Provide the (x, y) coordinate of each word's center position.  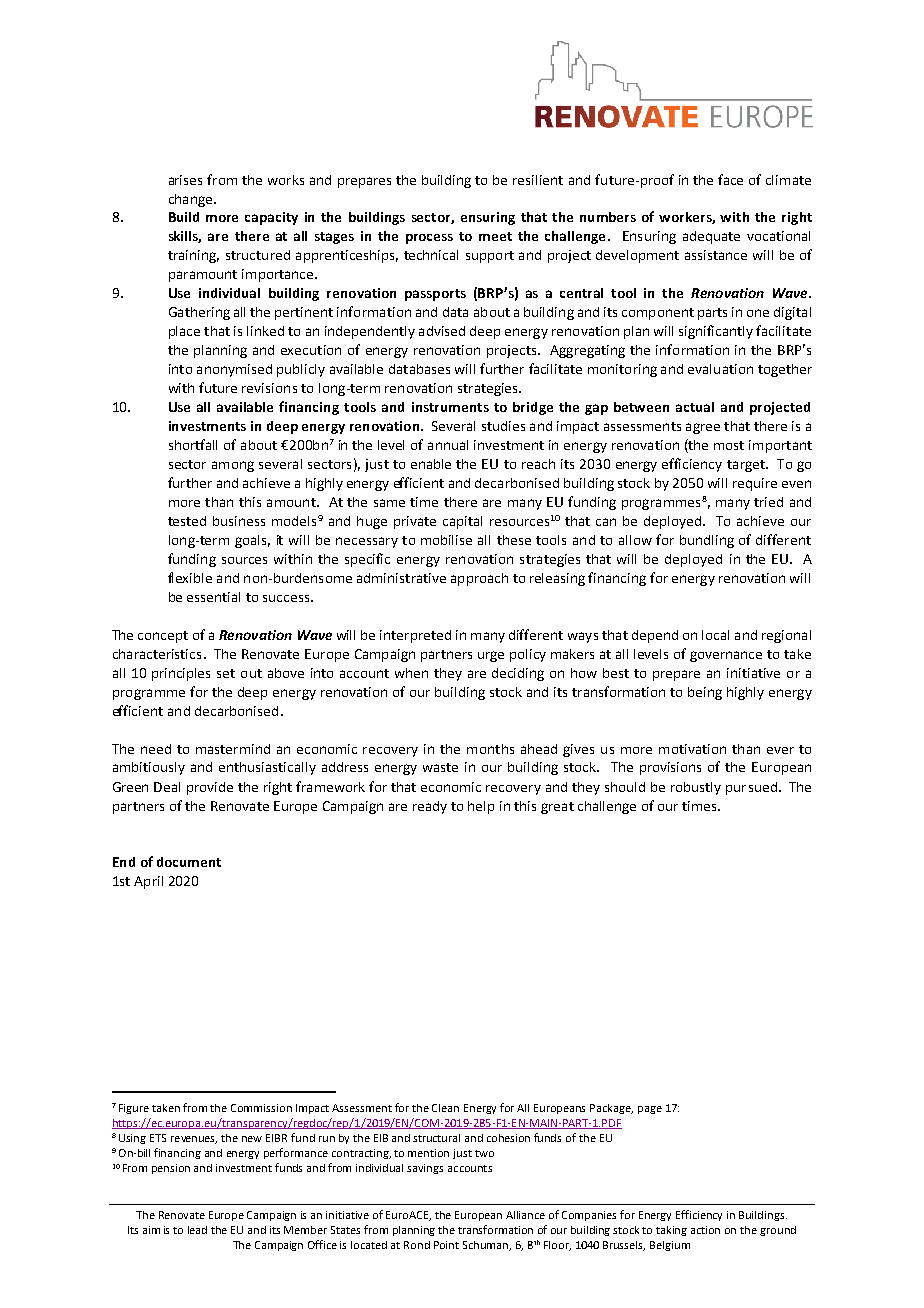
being (705, 693)
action (705, 1230)
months (490, 749)
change (192, 200)
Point (446, 1245)
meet (495, 236)
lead (197, 1230)
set (226, 673)
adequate (711, 237)
